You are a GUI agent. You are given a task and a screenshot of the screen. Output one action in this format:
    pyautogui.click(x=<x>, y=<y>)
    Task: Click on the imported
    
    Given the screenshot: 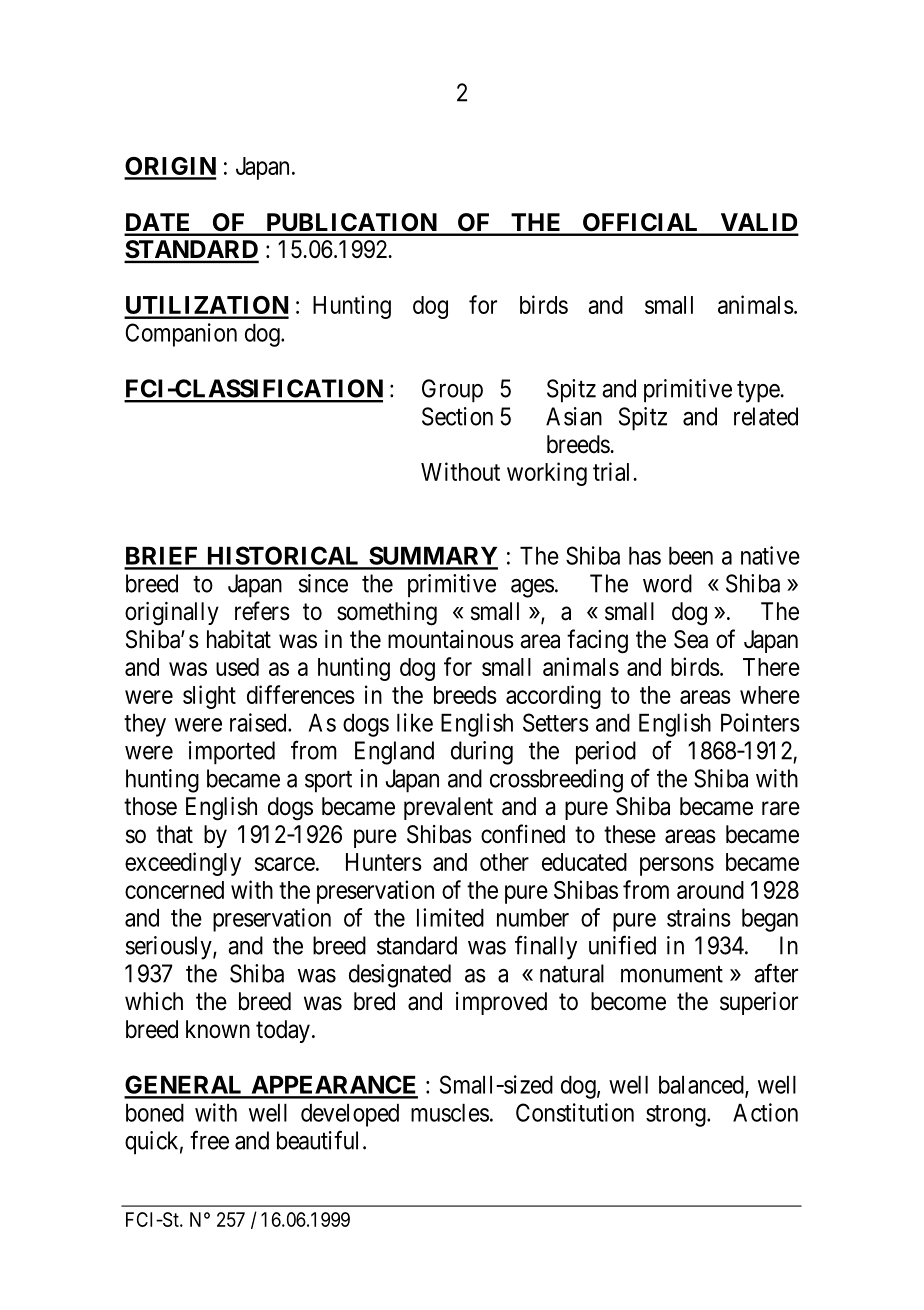 What is the action you would take?
    pyautogui.click(x=232, y=753)
